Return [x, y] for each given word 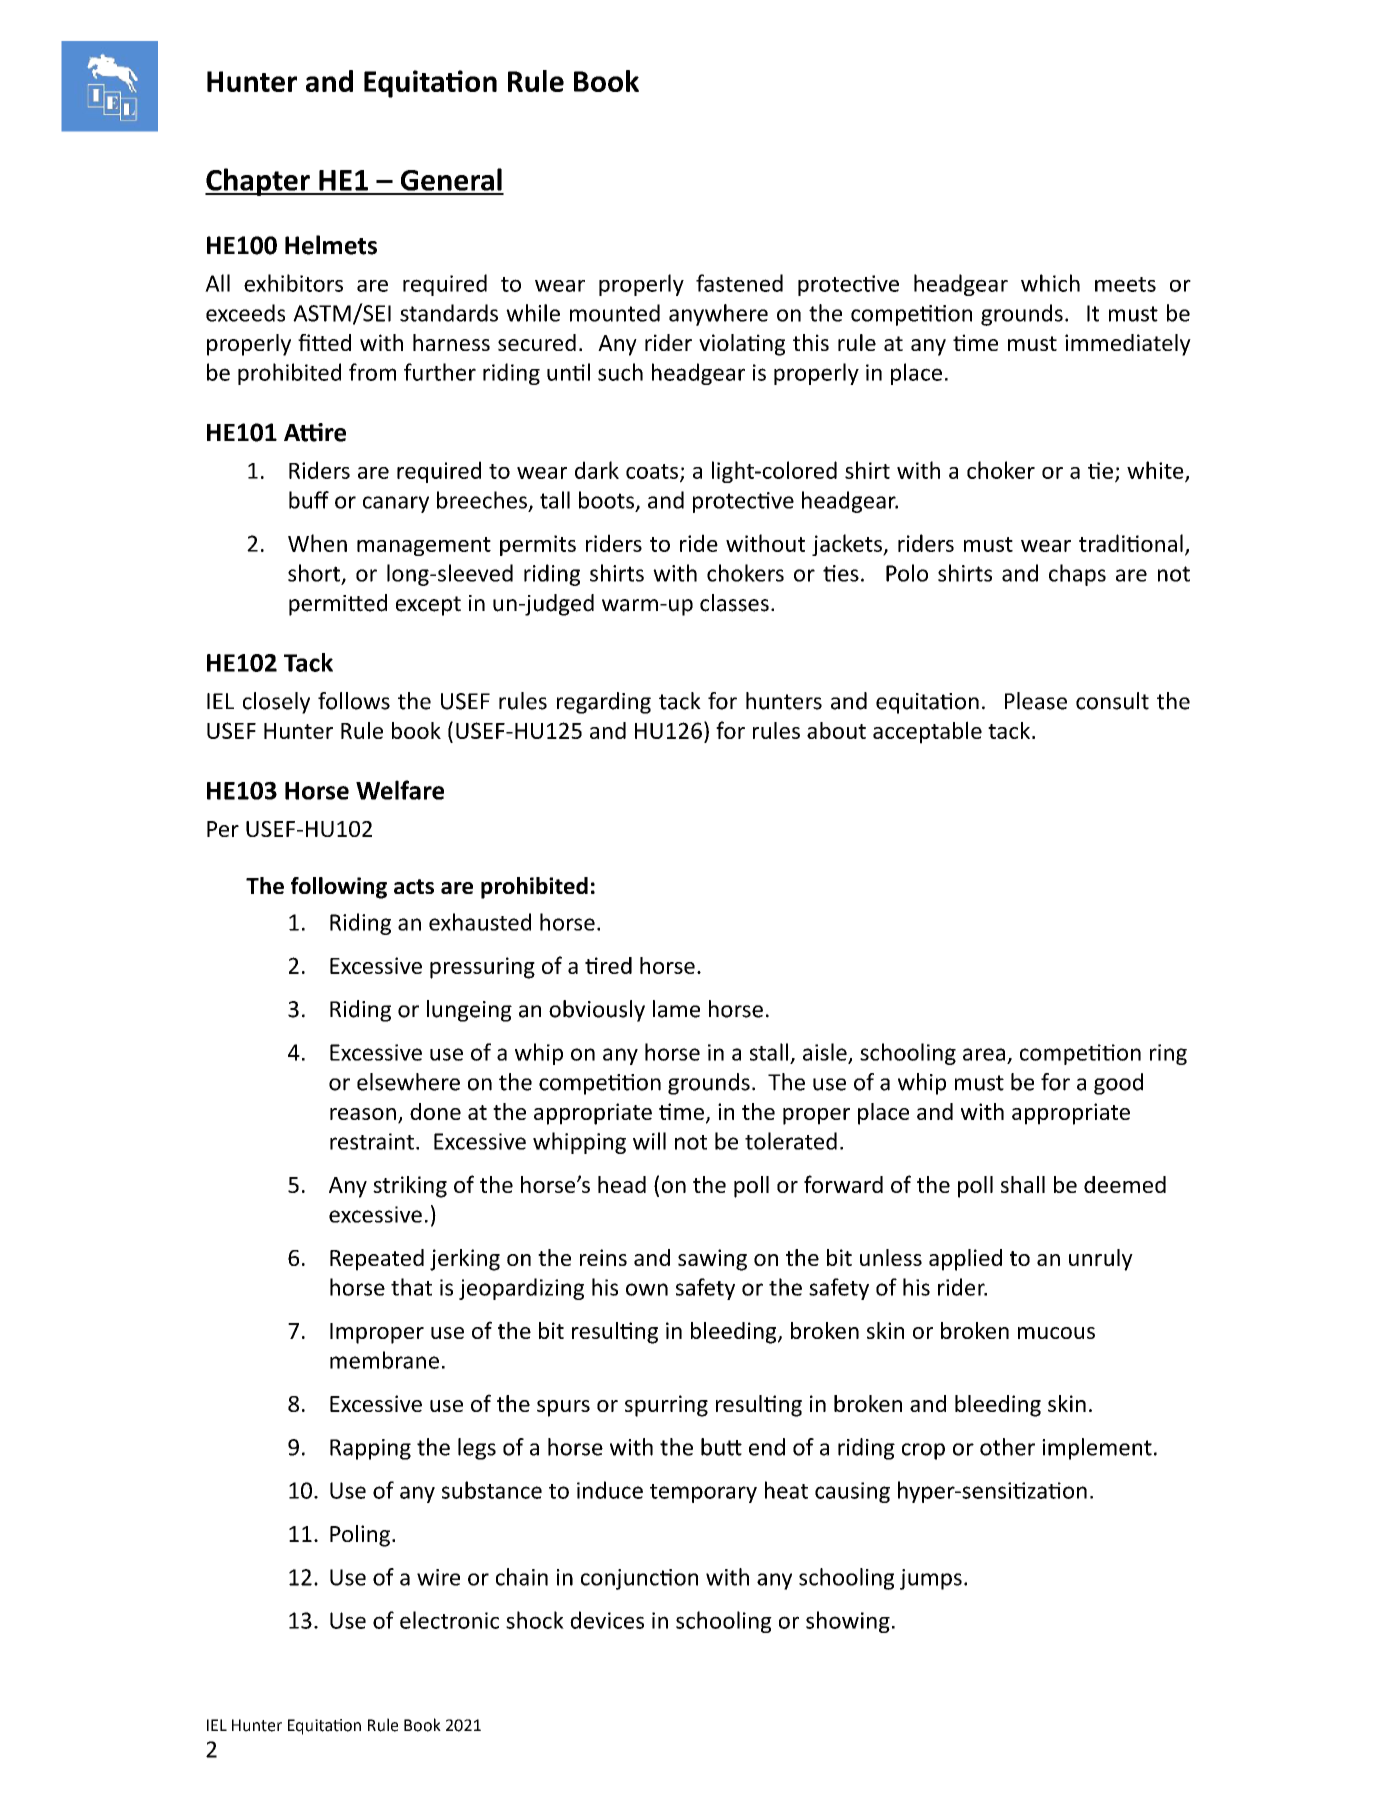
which [1050, 283]
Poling [360, 1536]
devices [607, 1620]
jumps [931, 1579]
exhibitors [293, 283]
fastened [739, 283]
